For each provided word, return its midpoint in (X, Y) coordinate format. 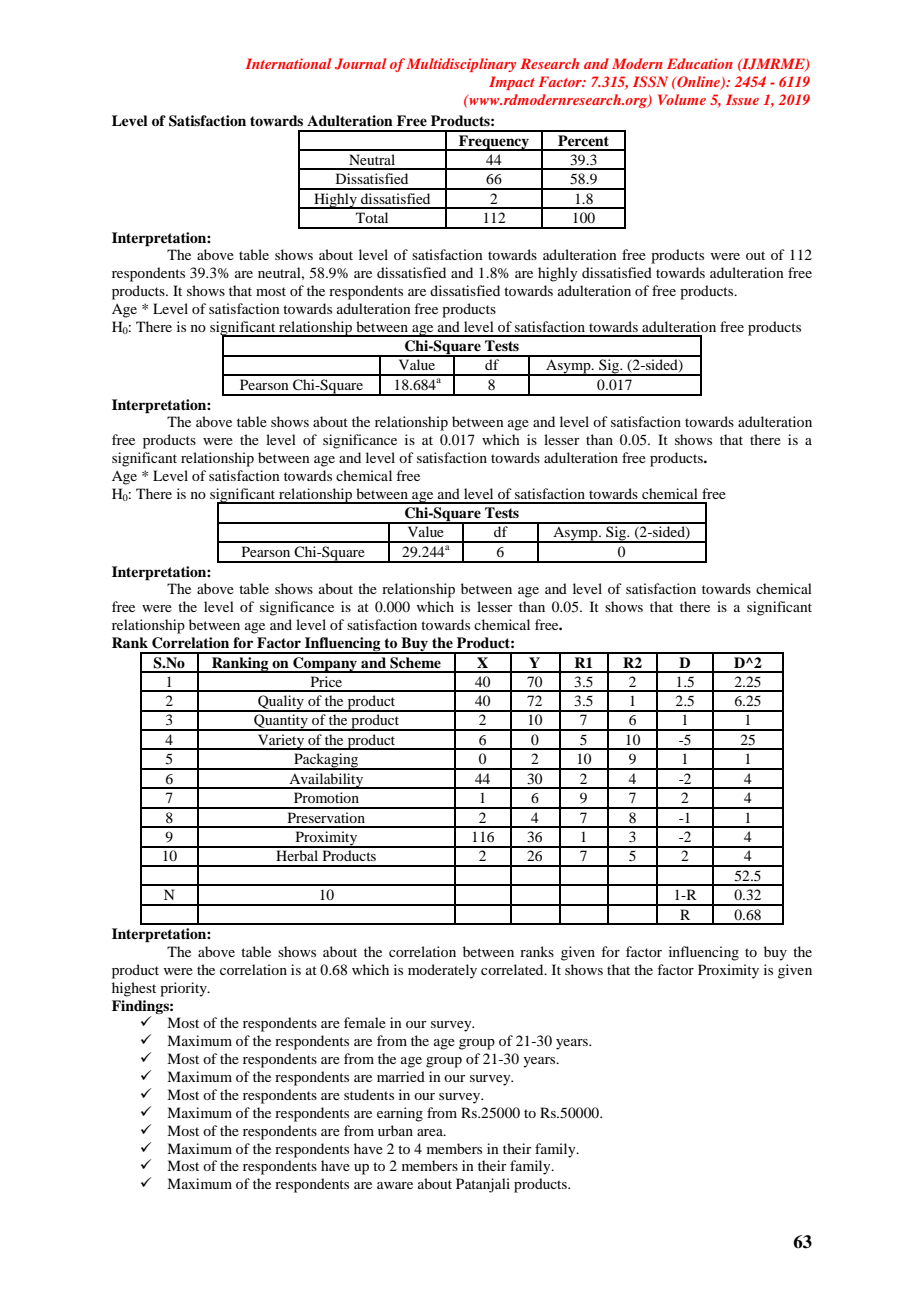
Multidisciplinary (461, 65)
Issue (742, 99)
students (369, 1094)
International (288, 63)
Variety (281, 742)
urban (395, 1130)
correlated (513, 969)
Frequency (494, 143)
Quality (281, 703)
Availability (326, 781)
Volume (682, 99)
